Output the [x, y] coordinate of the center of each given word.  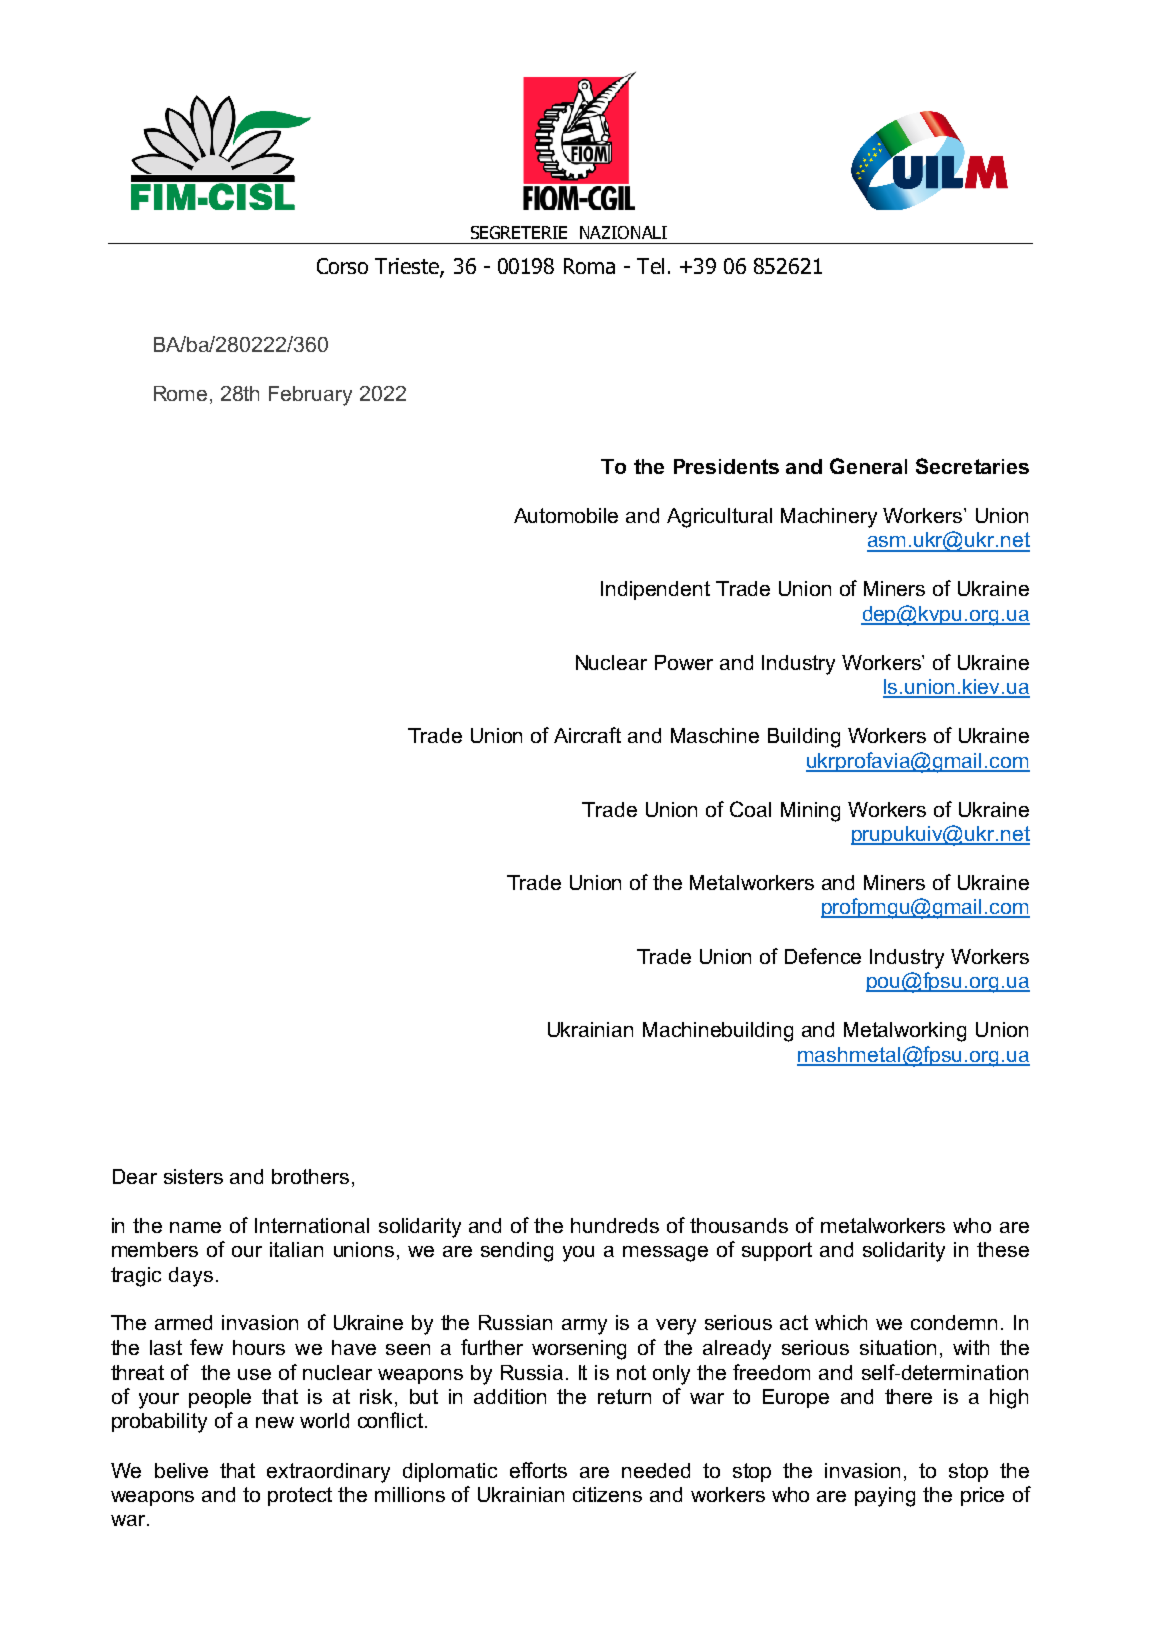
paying [885, 1497]
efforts [538, 1470]
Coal [750, 809]
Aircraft [587, 735]
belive [181, 1470]
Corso [342, 266]
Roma [589, 266]
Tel [650, 266]
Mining [810, 812]
